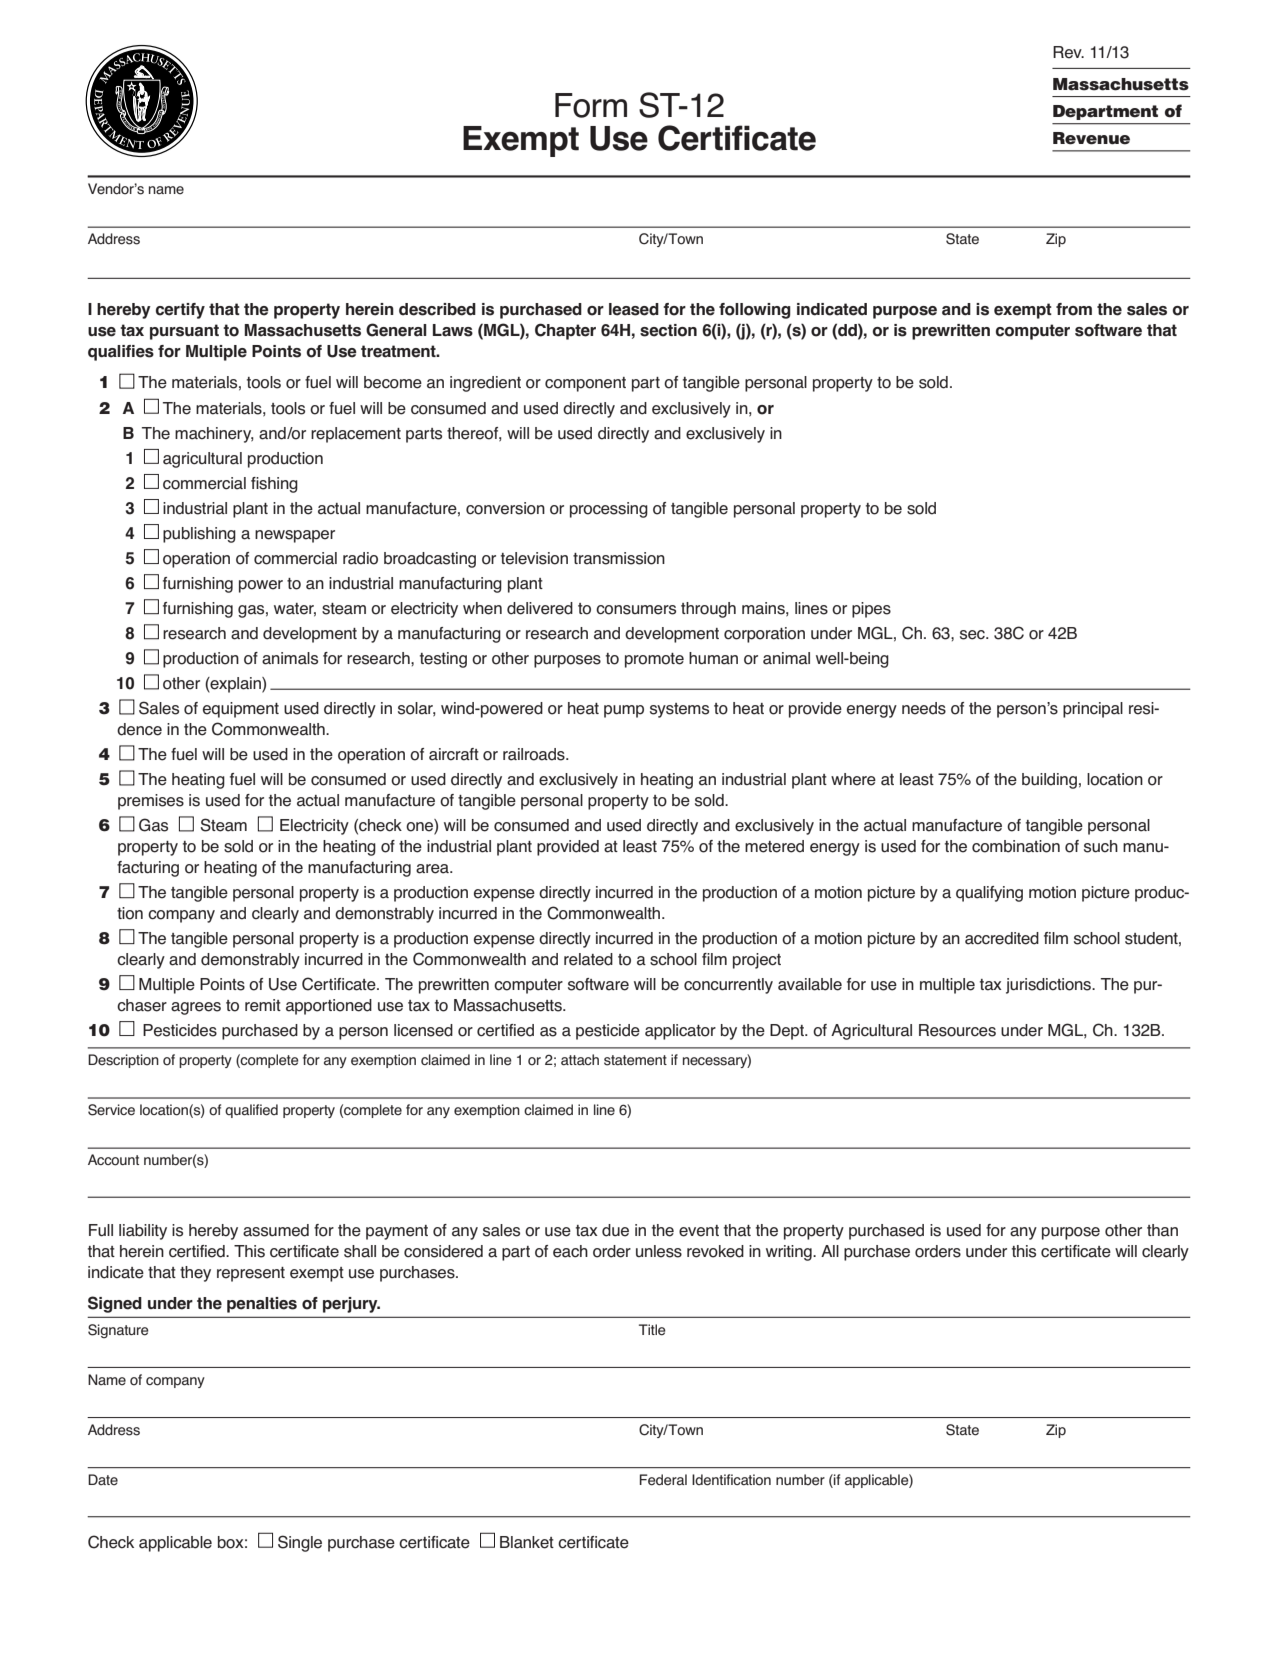  I want to click on Single, so click(300, 1543).
